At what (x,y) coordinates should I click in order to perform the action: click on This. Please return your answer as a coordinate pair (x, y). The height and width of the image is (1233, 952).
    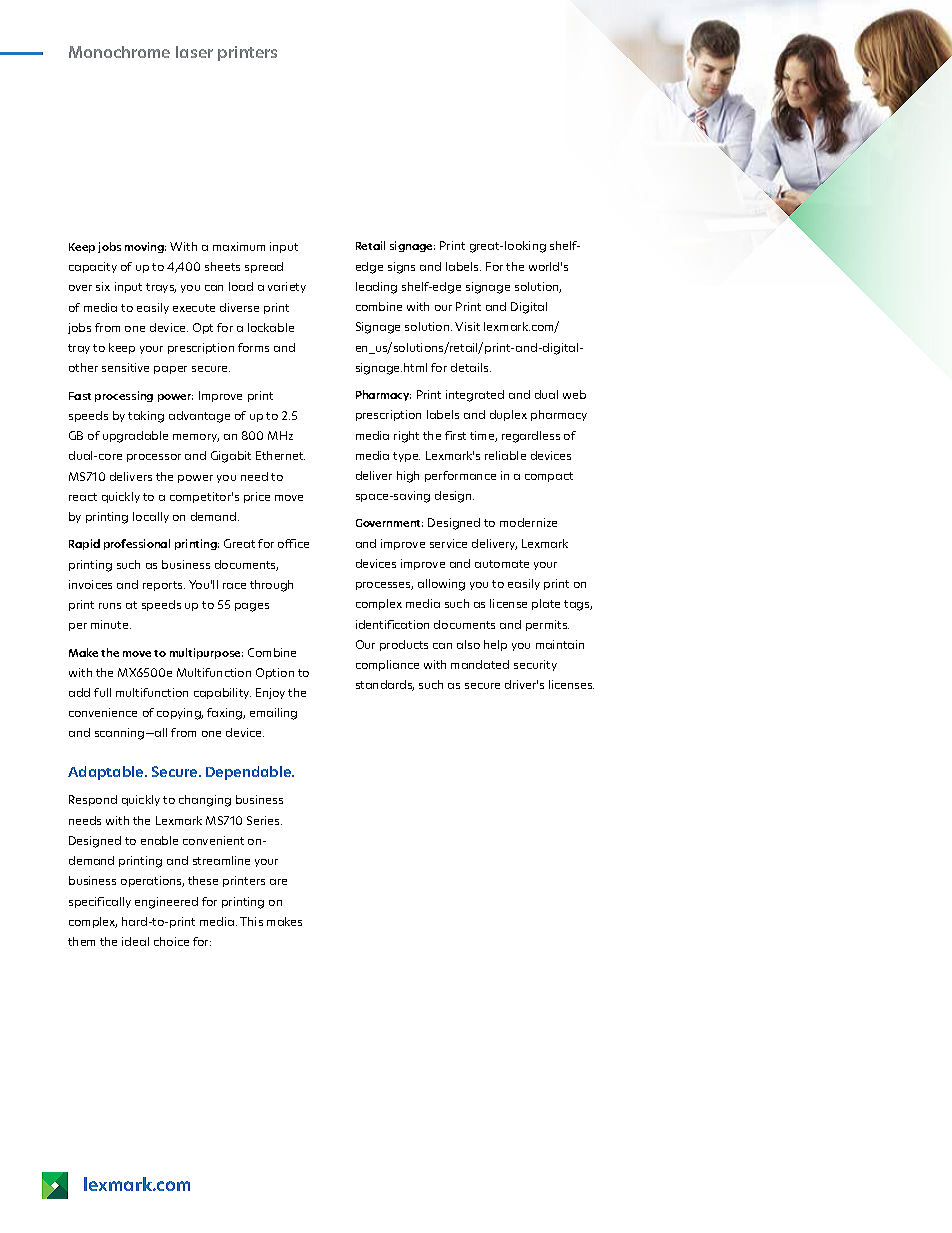
    Looking at the image, I should click on (251, 921).
